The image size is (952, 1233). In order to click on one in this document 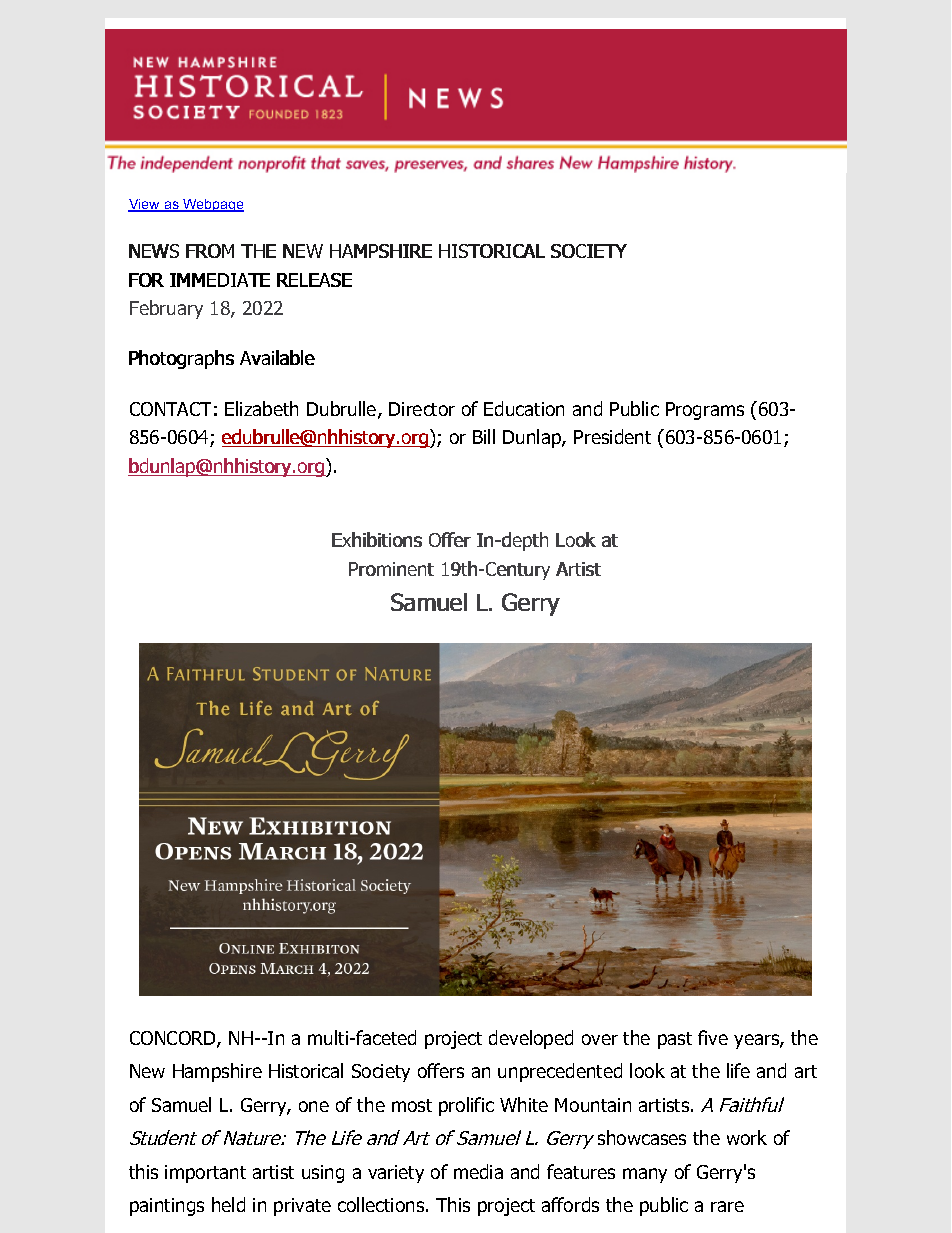, I will do `click(314, 1106)`.
